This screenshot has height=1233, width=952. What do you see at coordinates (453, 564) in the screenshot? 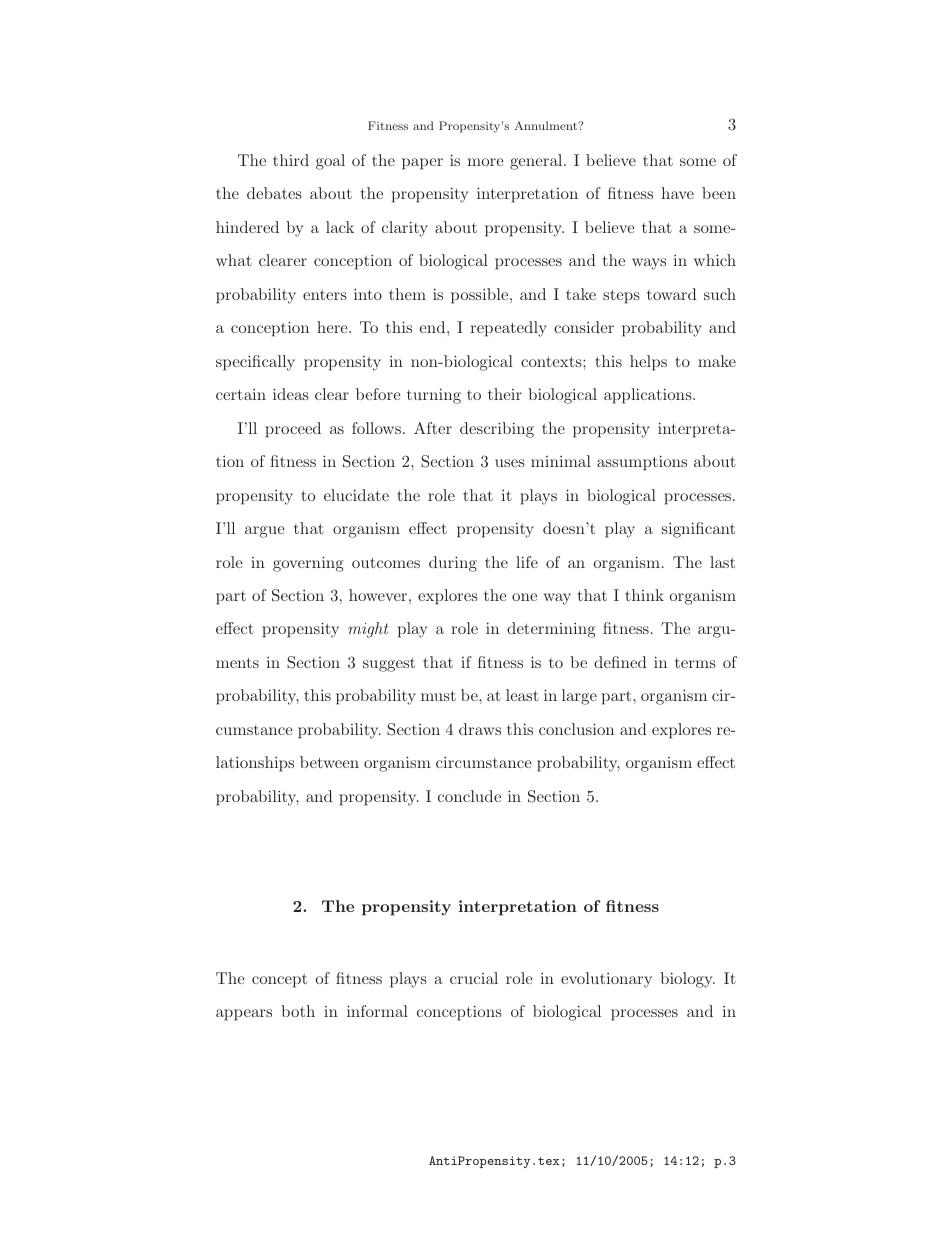
I see `during` at bounding box center [453, 564].
